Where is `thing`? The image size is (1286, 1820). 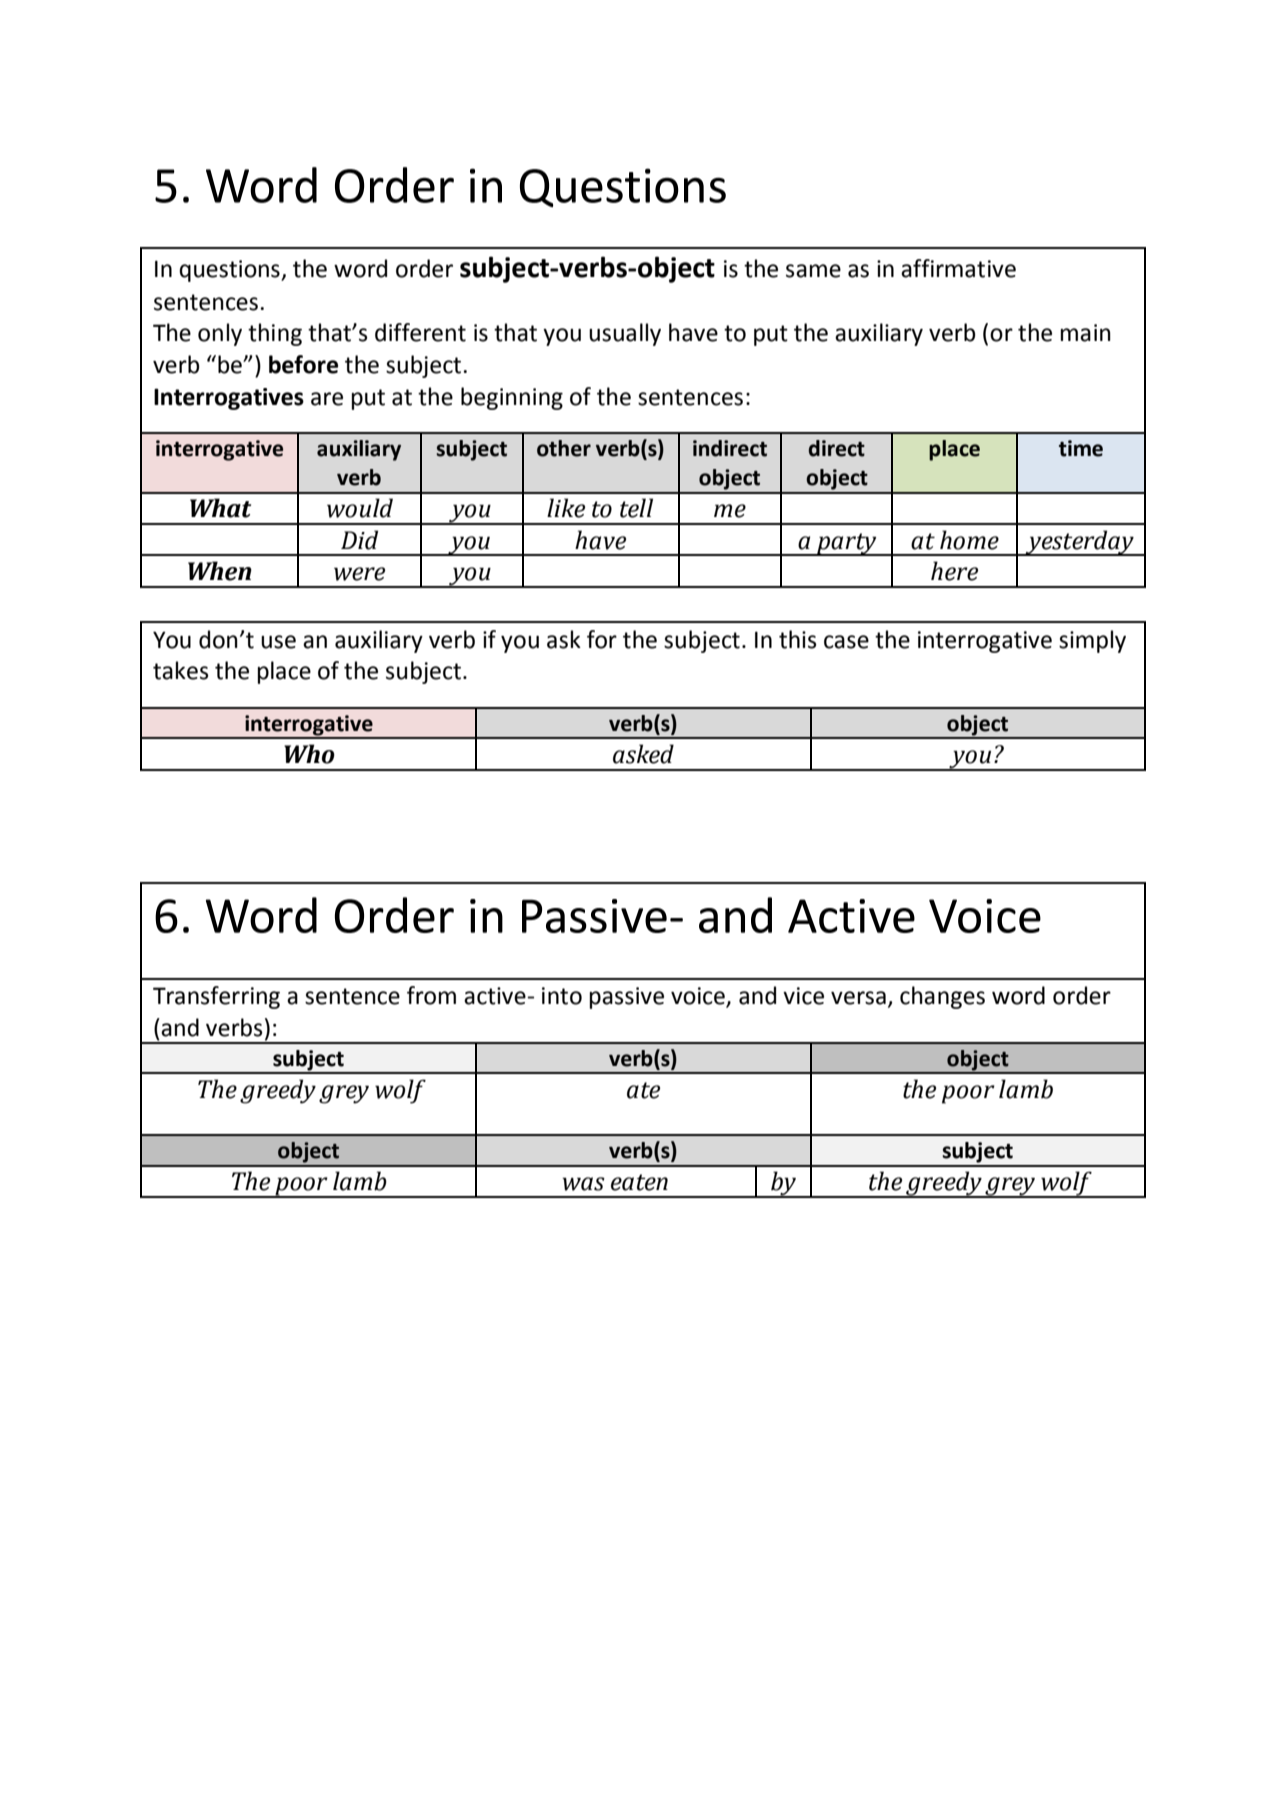 thing is located at coordinates (275, 334).
